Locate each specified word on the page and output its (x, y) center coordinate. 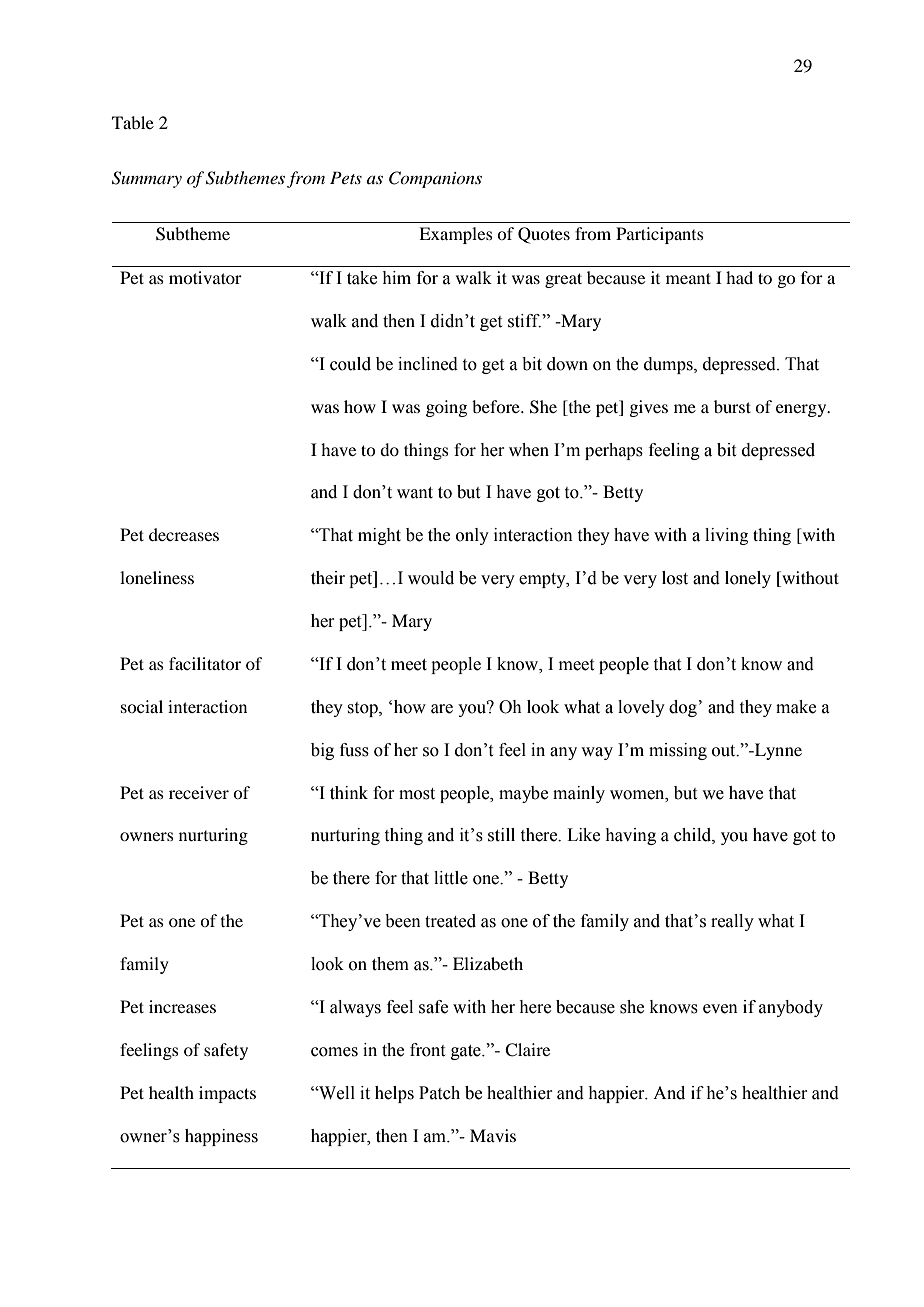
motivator (205, 277)
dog (683, 708)
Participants (660, 235)
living (726, 536)
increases (182, 1006)
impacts (227, 1094)
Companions (435, 179)
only (472, 536)
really (732, 922)
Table (133, 122)
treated (450, 921)
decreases (184, 534)
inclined (428, 364)
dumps (669, 365)
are (442, 709)
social (142, 706)
